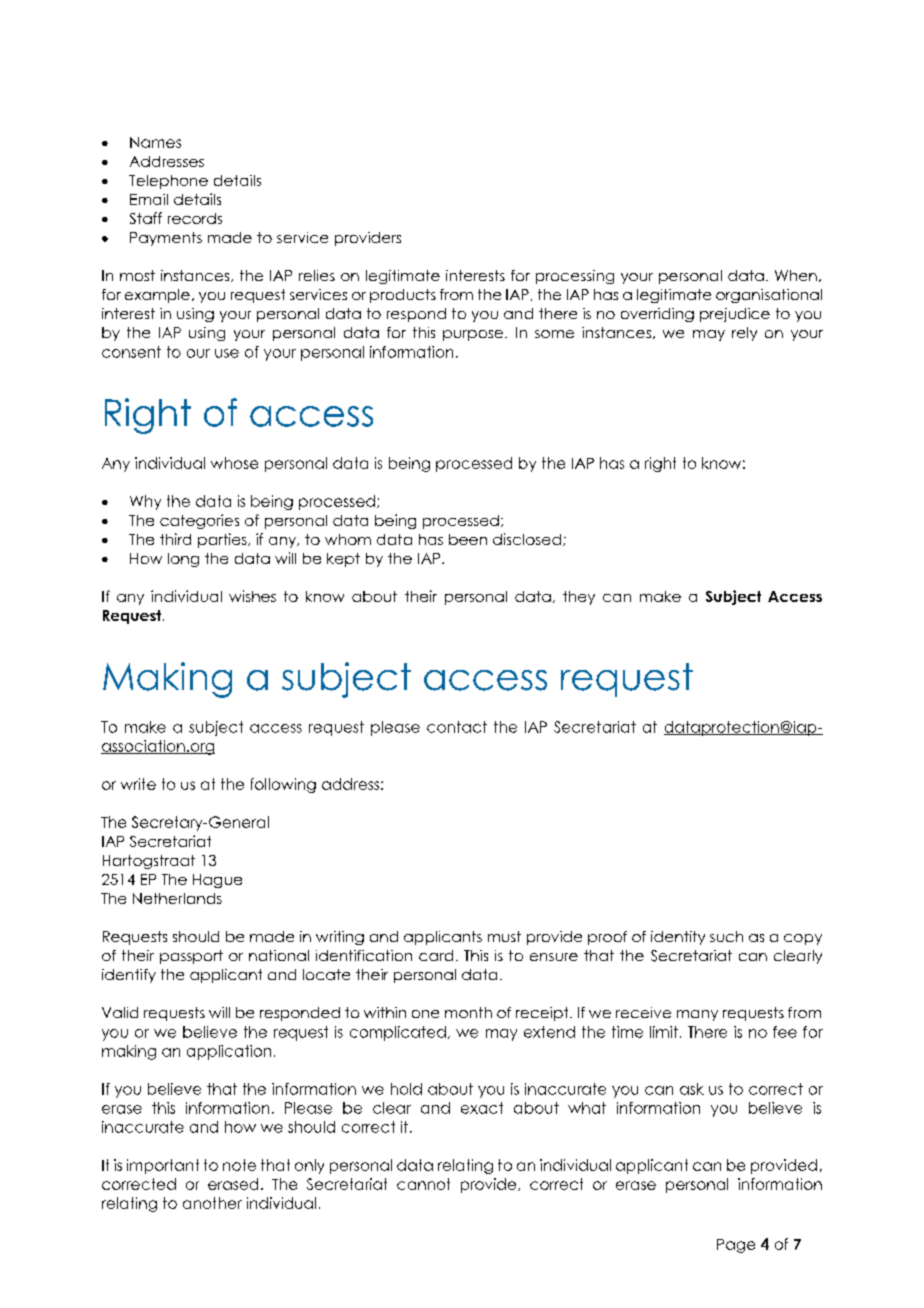  What do you see at coordinates (457, 727) in the page?
I see `contact` at bounding box center [457, 727].
